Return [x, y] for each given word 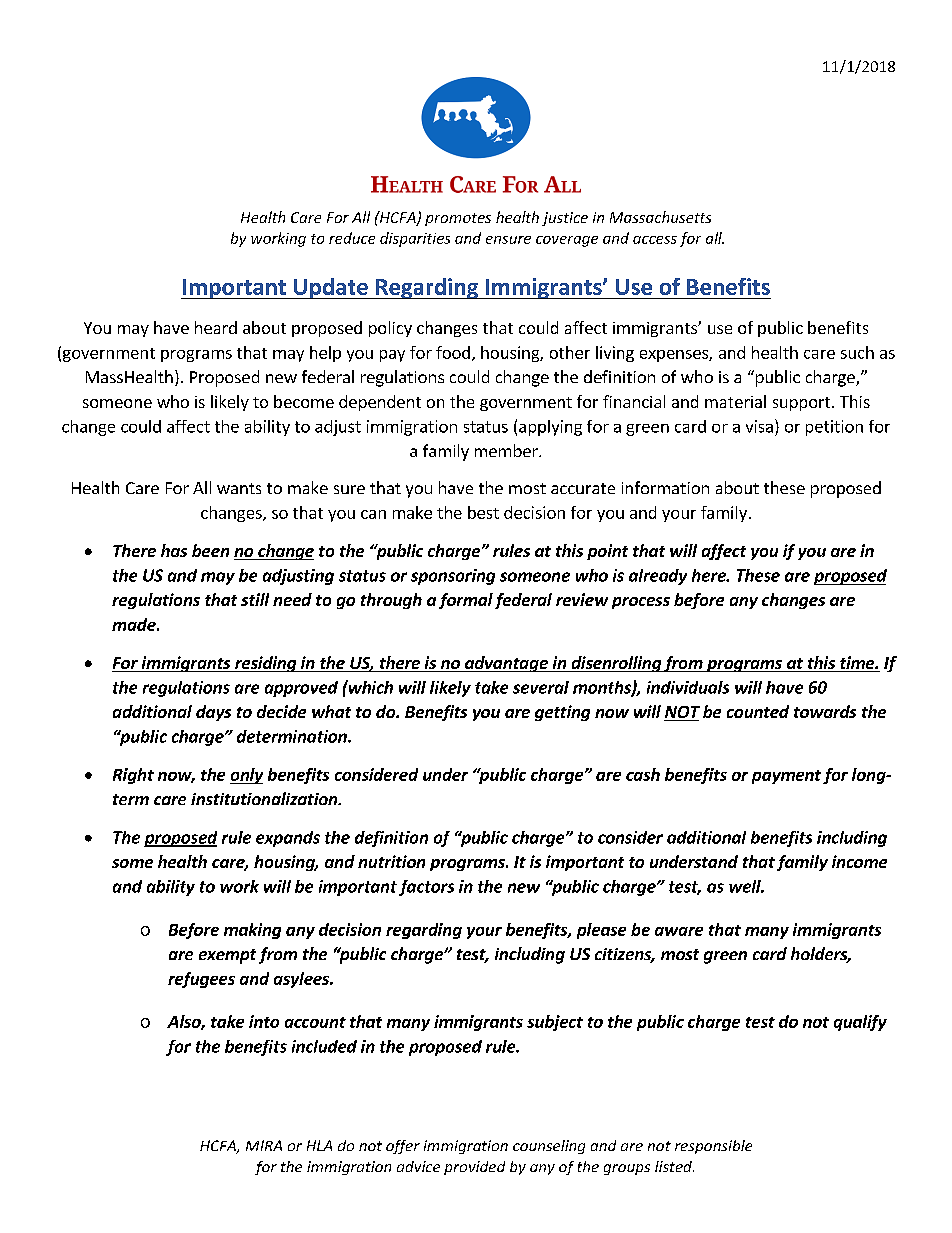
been [210, 550]
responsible [713, 1147]
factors [426, 888]
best [483, 512]
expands [288, 839]
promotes [458, 219]
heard [216, 327]
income [859, 861]
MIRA [264, 1145]
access [655, 240]
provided [474, 1168]
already [658, 577]
